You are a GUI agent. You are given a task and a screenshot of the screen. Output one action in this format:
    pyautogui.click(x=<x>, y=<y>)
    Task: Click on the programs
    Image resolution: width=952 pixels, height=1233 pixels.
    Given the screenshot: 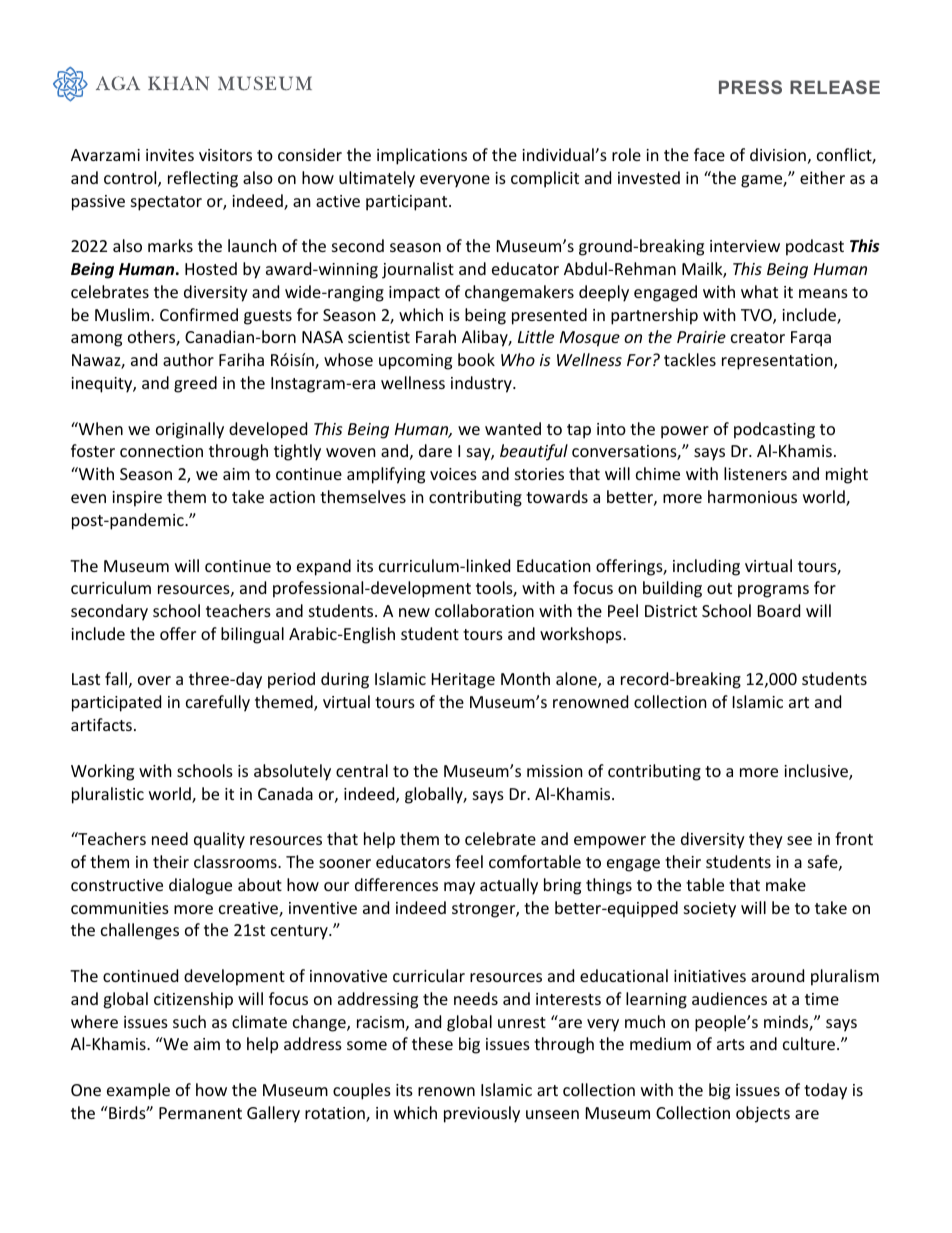 What is the action you would take?
    pyautogui.click(x=773, y=591)
